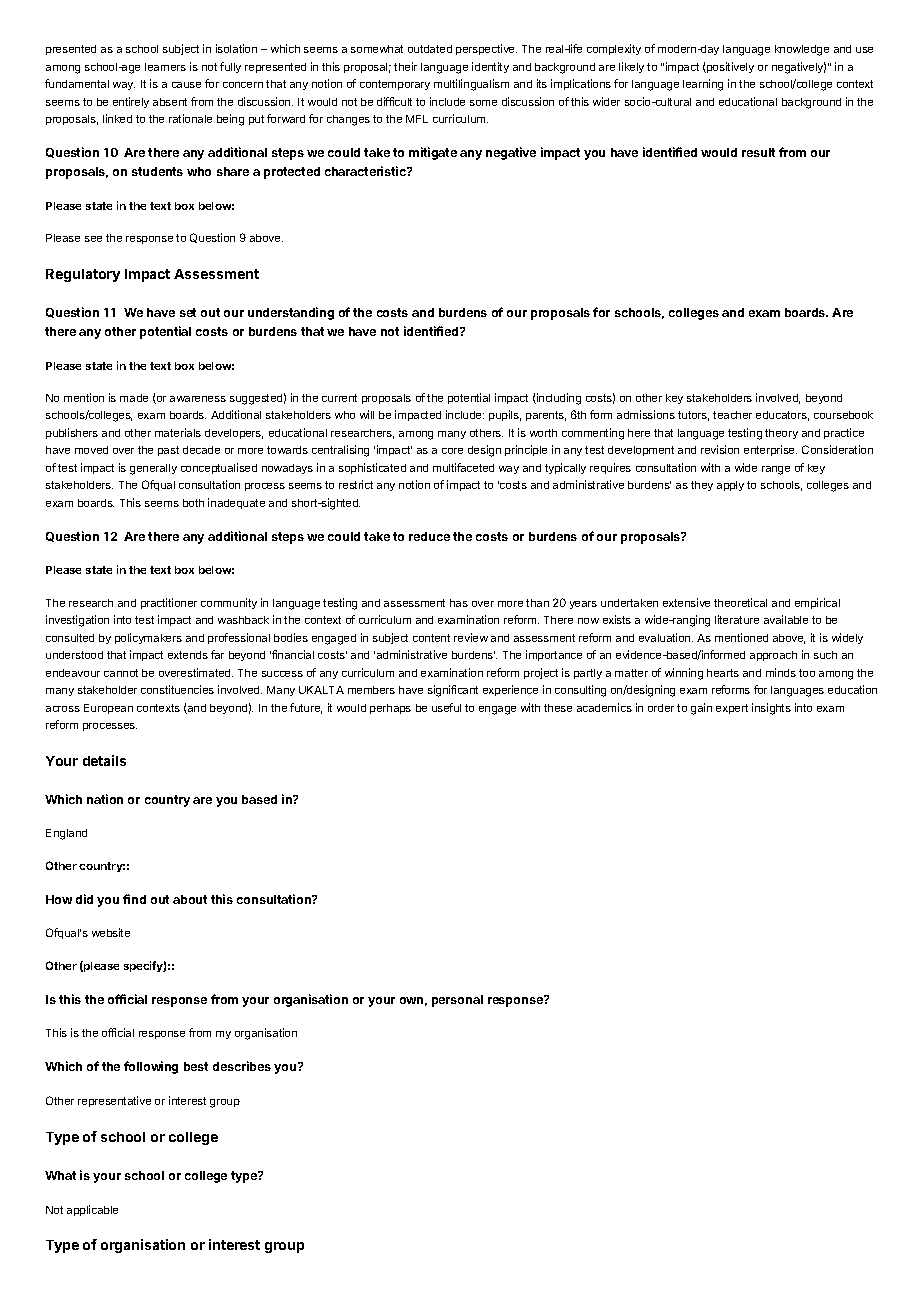 Image resolution: width=924 pixels, height=1308 pixels. Describe the element at coordinates (291, 313) in the screenshot. I see `understanding` at that location.
